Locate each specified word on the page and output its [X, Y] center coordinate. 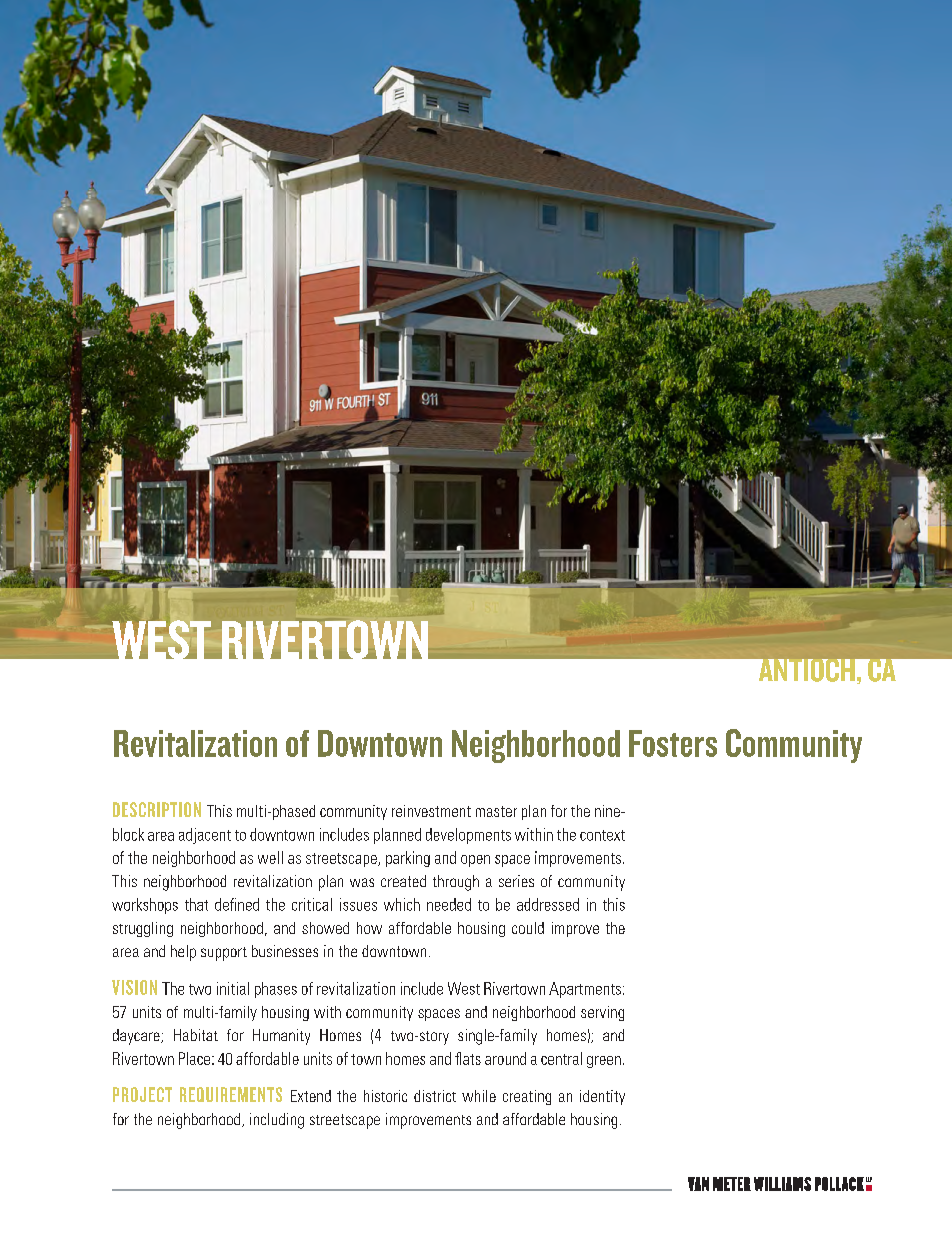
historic [385, 1096]
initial [233, 988]
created [403, 881]
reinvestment [431, 811]
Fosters [673, 743]
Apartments [585, 990]
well [270, 857]
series [516, 881]
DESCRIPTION [157, 809]
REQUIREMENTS [231, 1094]
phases [276, 990]
